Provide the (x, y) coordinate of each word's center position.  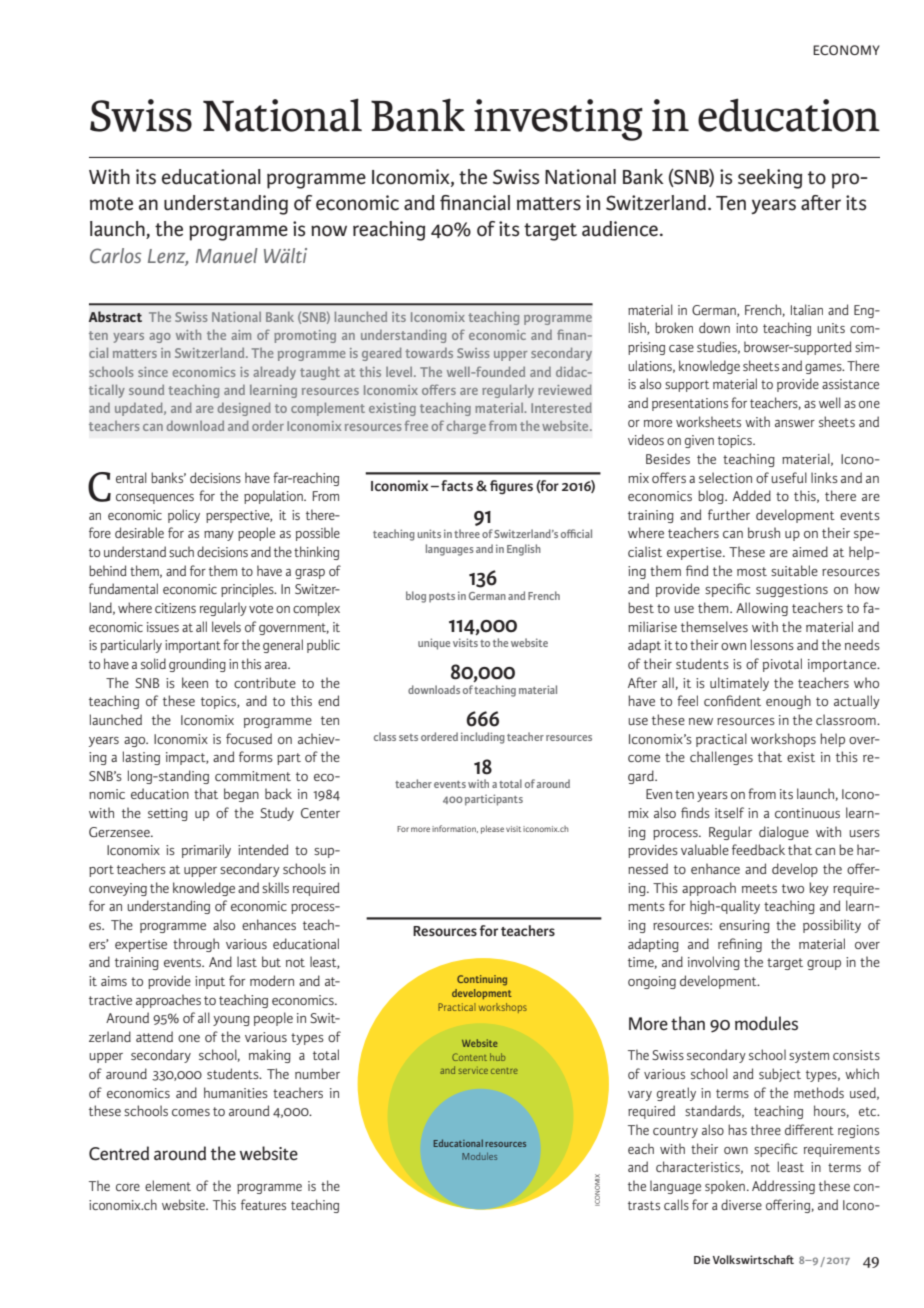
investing (558, 120)
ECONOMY (846, 50)
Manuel (227, 255)
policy (184, 516)
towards (429, 353)
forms (256, 756)
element (168, 1185)
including (483, 738)
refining (740, 945)
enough (788, 702)
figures (511, 487)
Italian (807, 309)
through (196, 945)
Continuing (482, 980)
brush (764, 532)
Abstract (115, 316)
